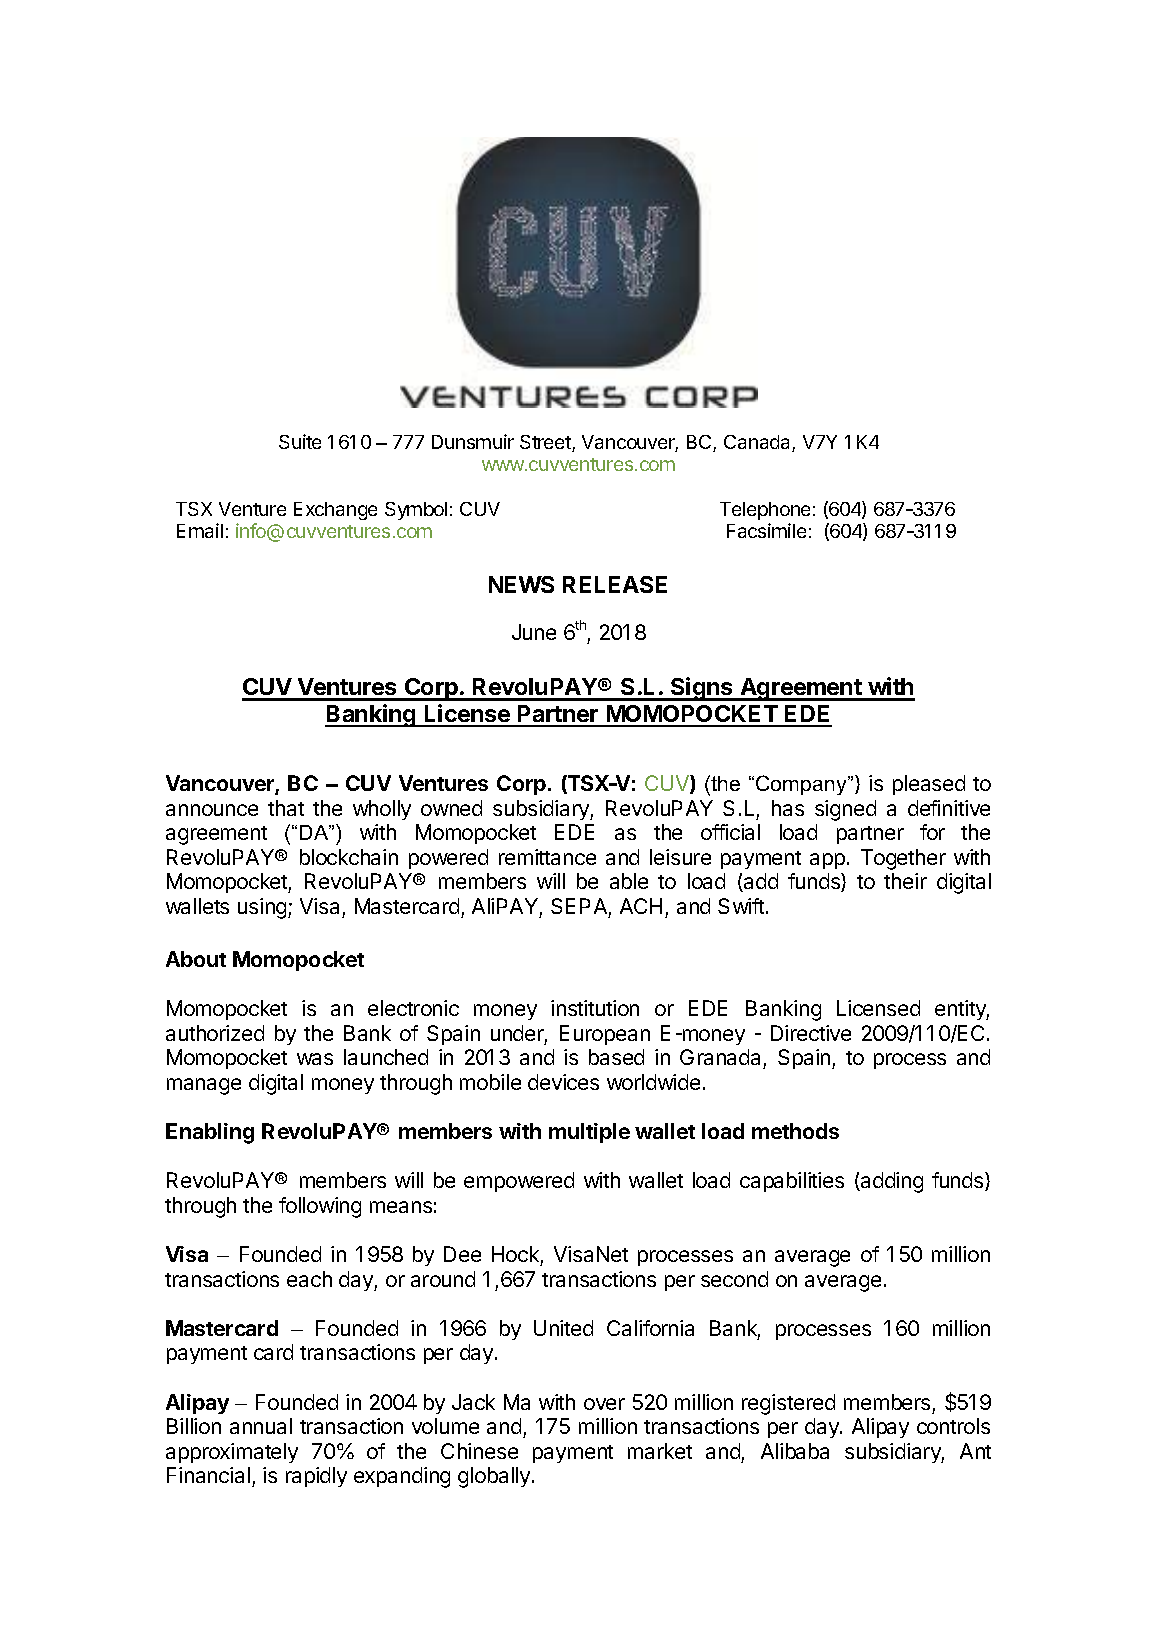  What do you see at coordinates (546, 443) in the page?
I see `Street` at bounding box center [546, 443].
